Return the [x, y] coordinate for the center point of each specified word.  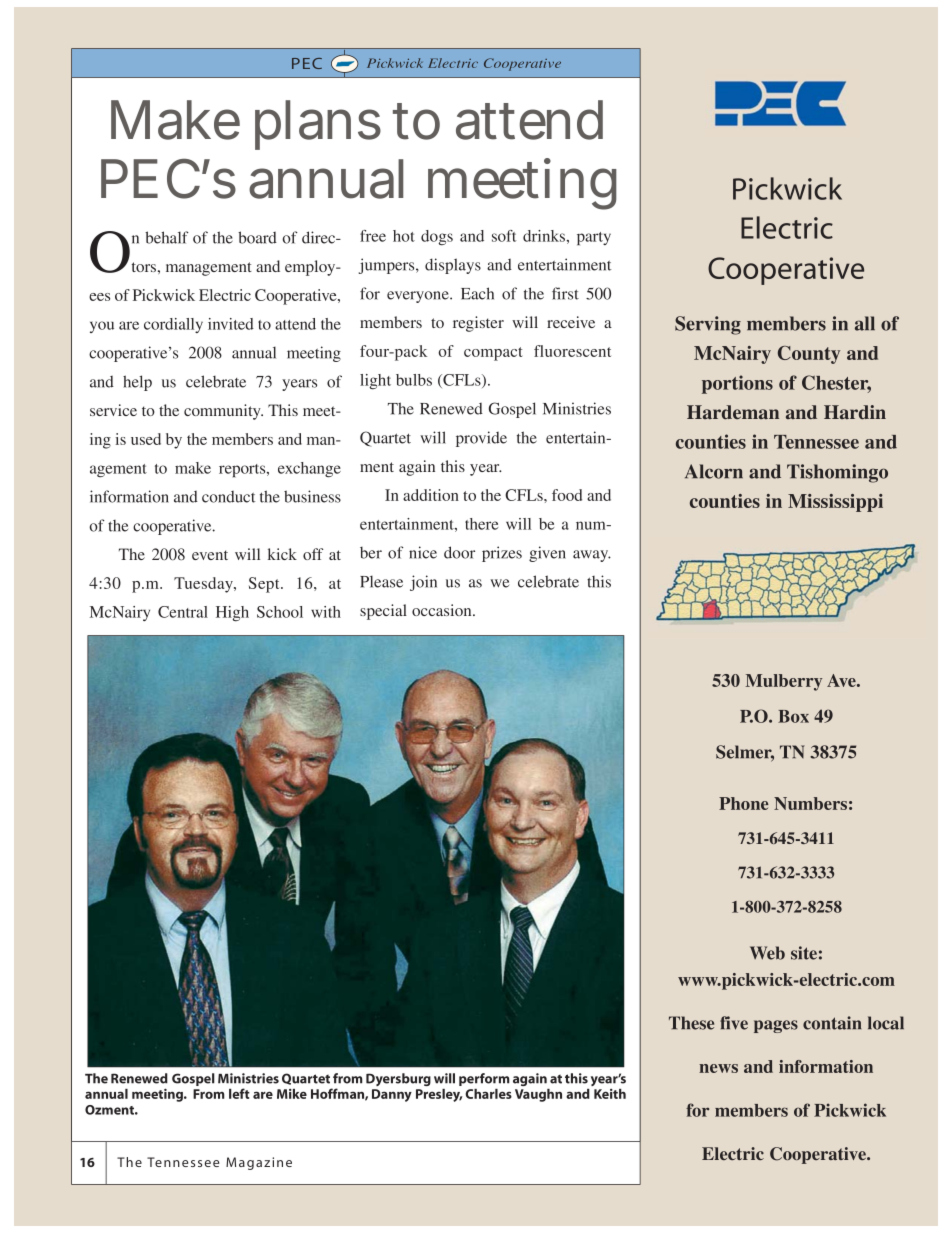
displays [453, 266]
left [239, 1093]
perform [484, 1079]
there [481, 524]
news [718, 1068]
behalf [167, 237]
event [210, 555]
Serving [708, 325]
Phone [744, 803]
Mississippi [835, 503]
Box [793, 716]
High [232, 614]
